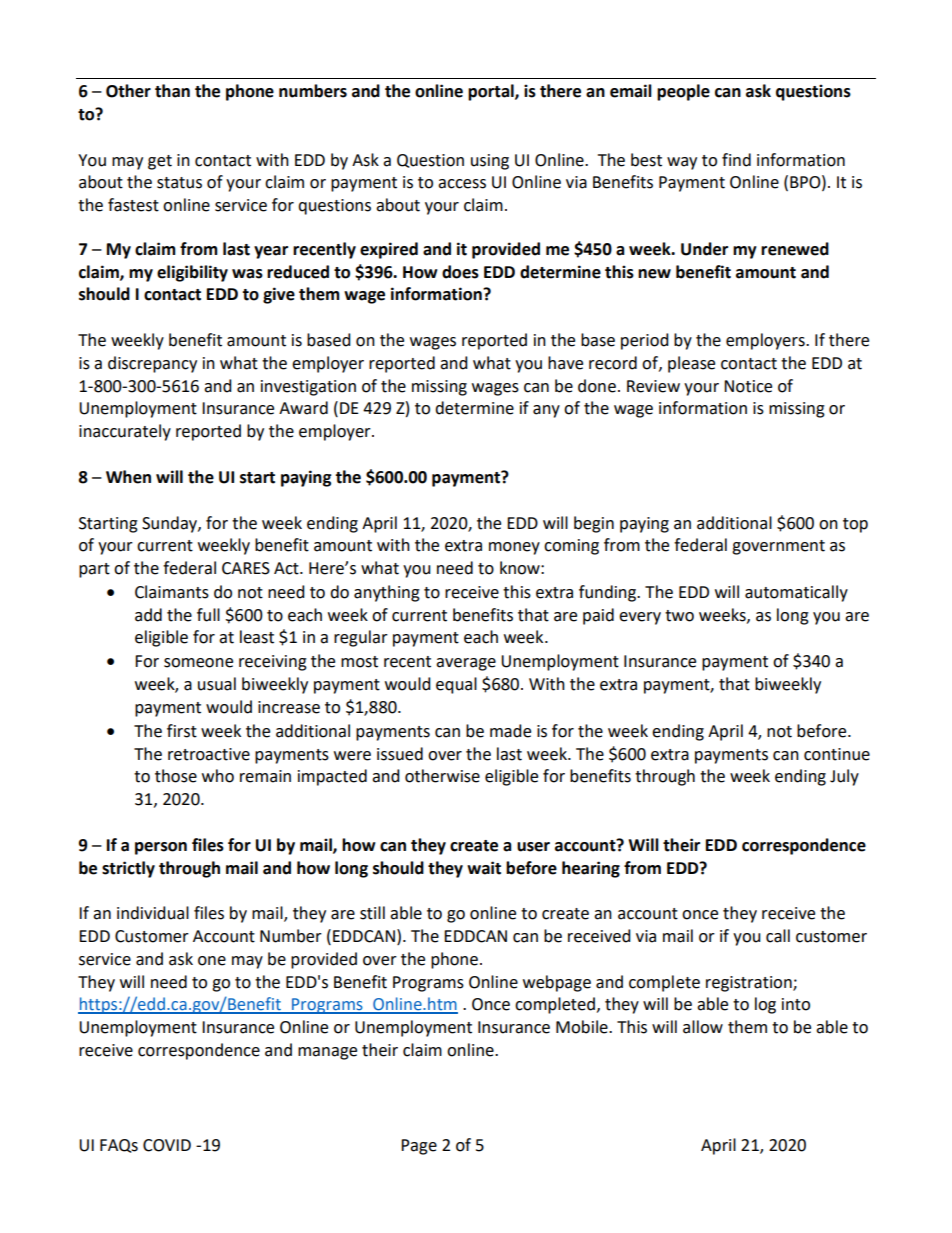 The height and width of the page is (1233, 952). Describe the element at coordinates (192, 273) in the page. I see `eligibility` at that location.
